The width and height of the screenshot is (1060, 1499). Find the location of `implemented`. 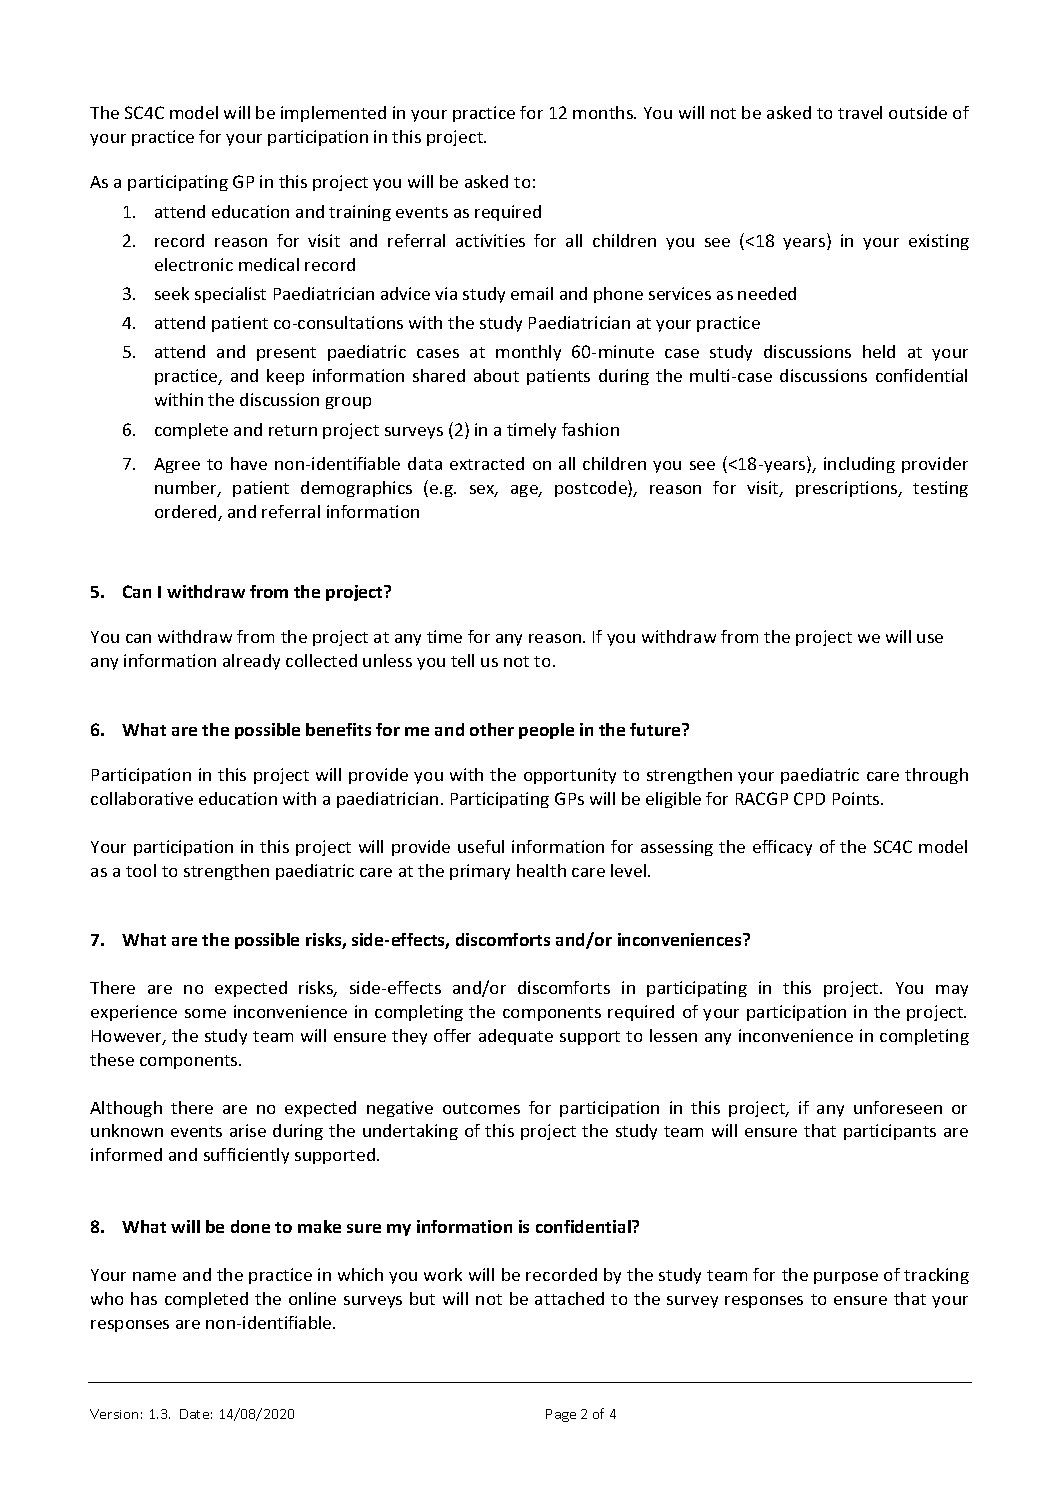

implemented is located at coordinates (333, 114).
